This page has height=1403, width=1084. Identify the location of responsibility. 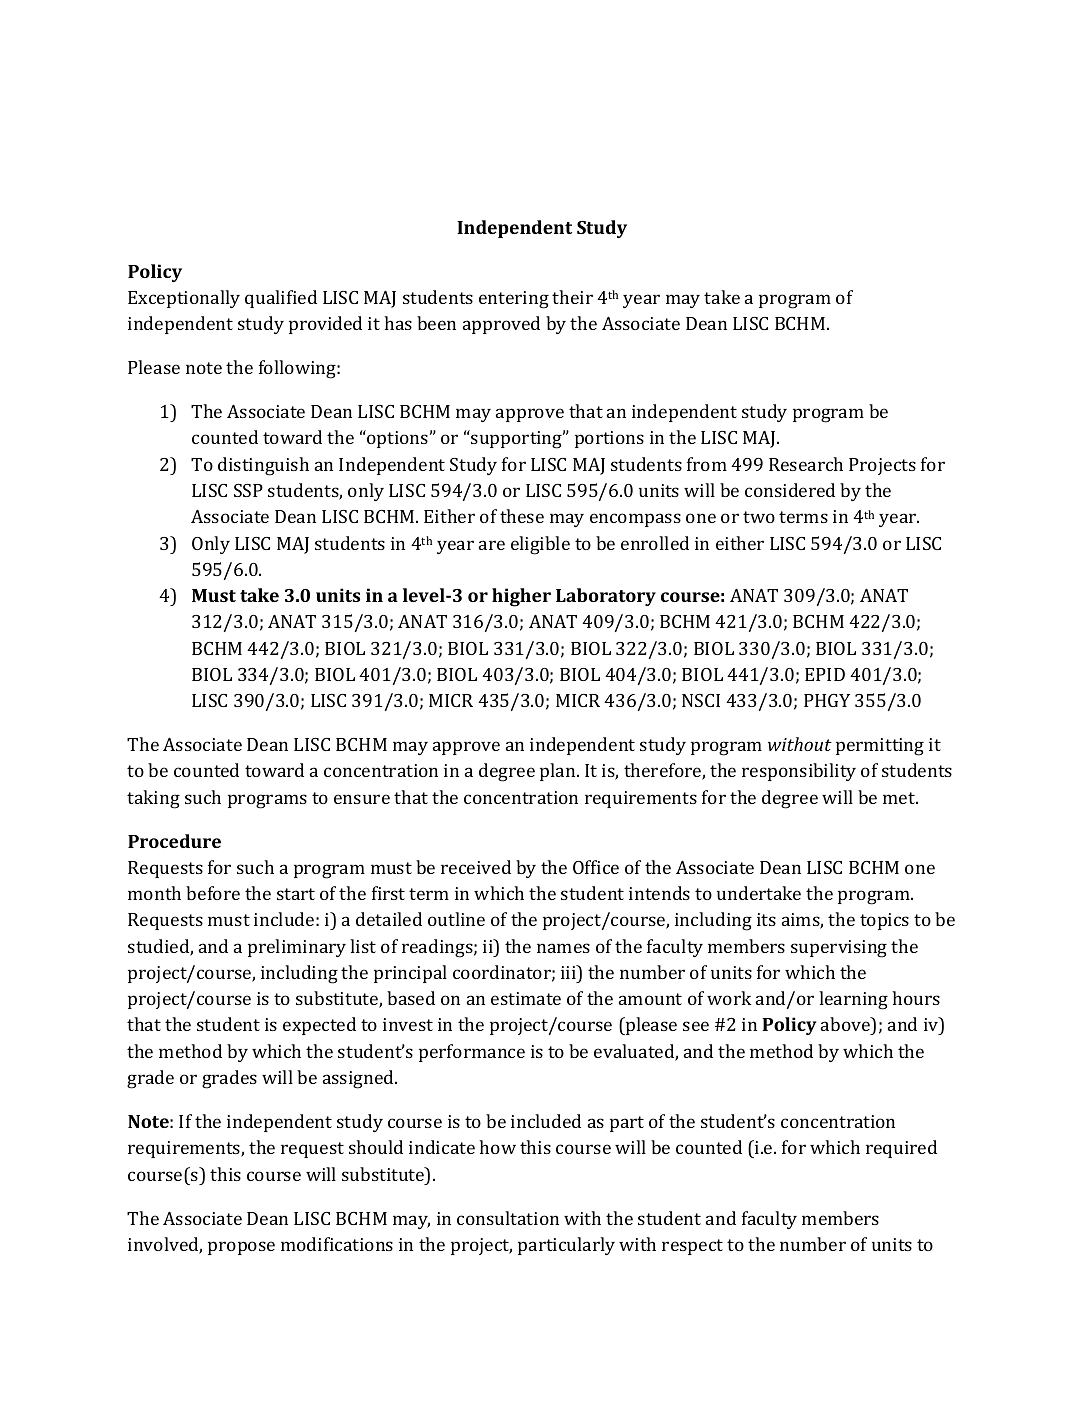
(799, 772).
